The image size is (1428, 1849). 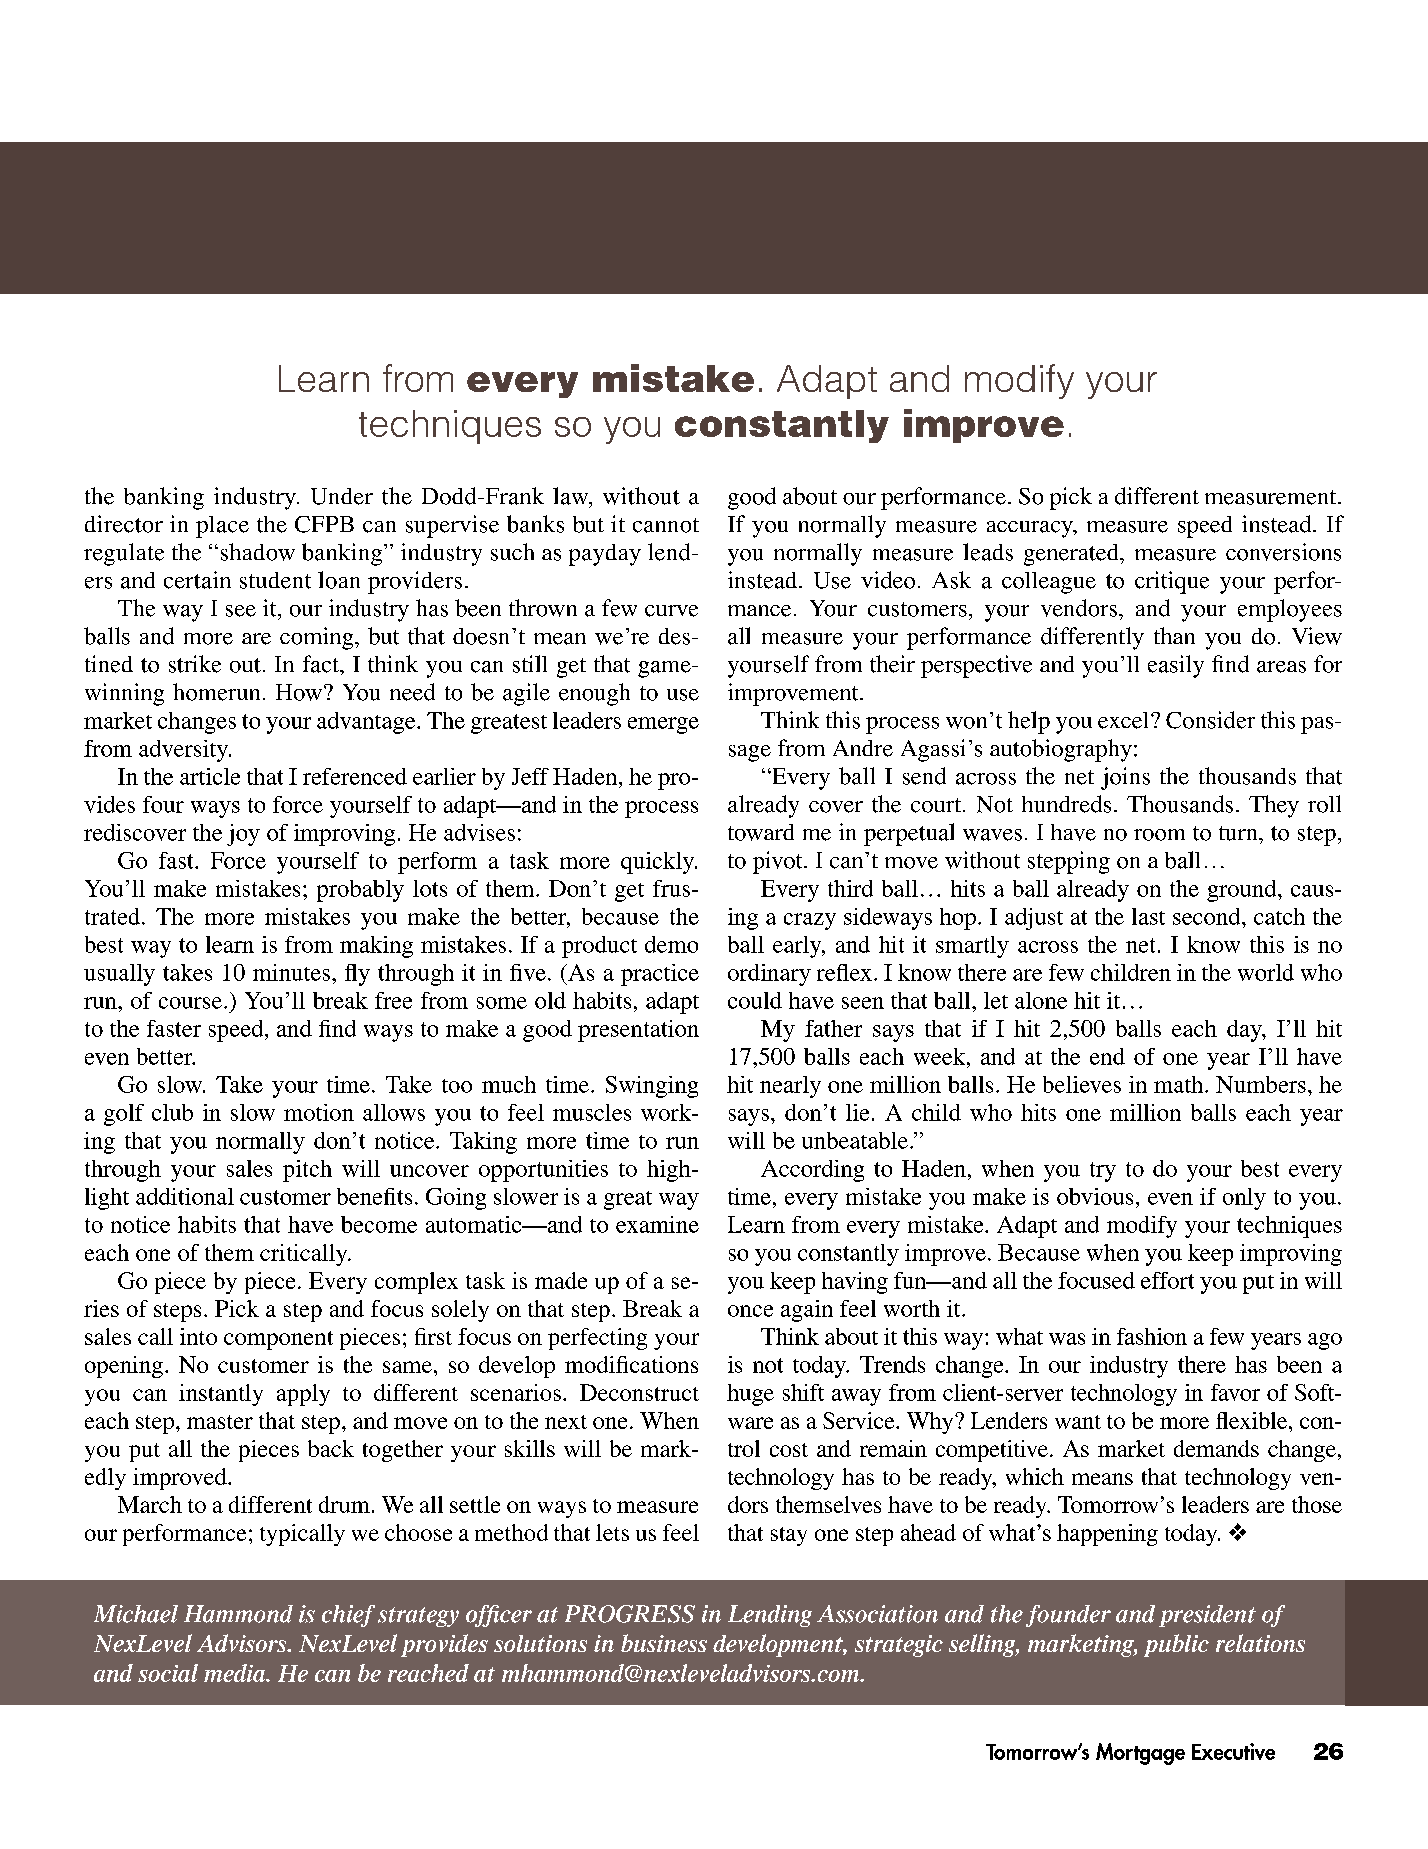 I want to click on cannot, so click(x=666, y=525).
